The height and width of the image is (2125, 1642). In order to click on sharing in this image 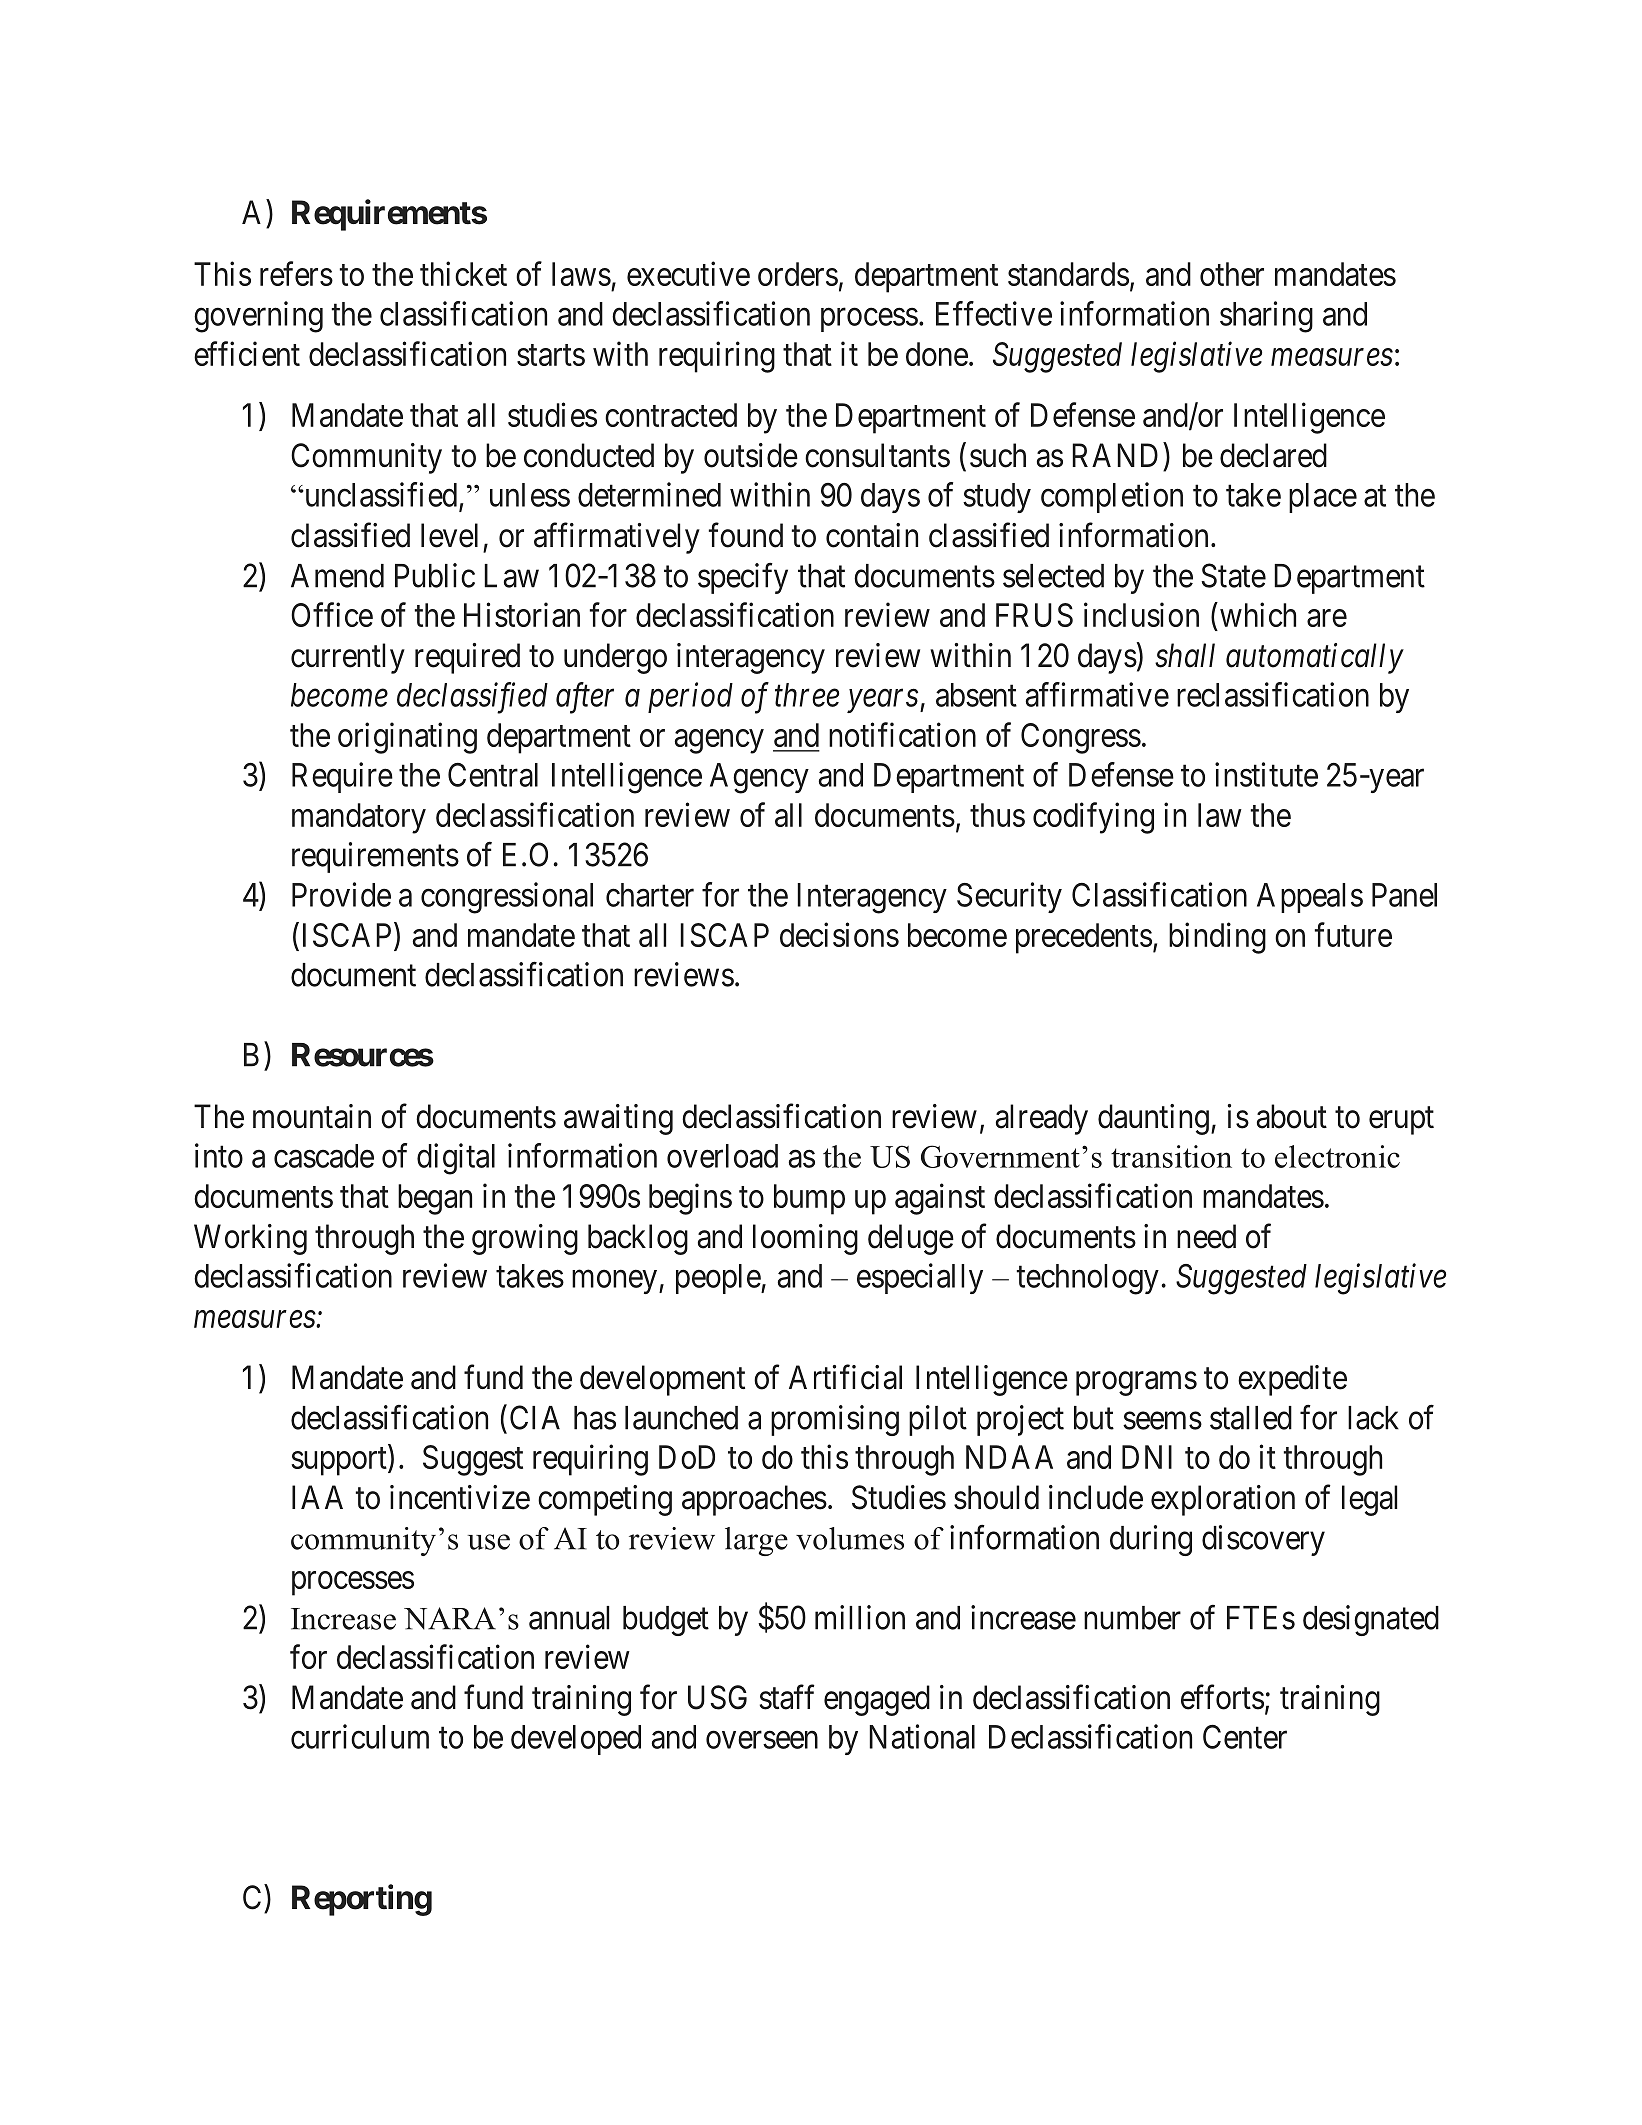, I will do `click(1266, 317)`.
